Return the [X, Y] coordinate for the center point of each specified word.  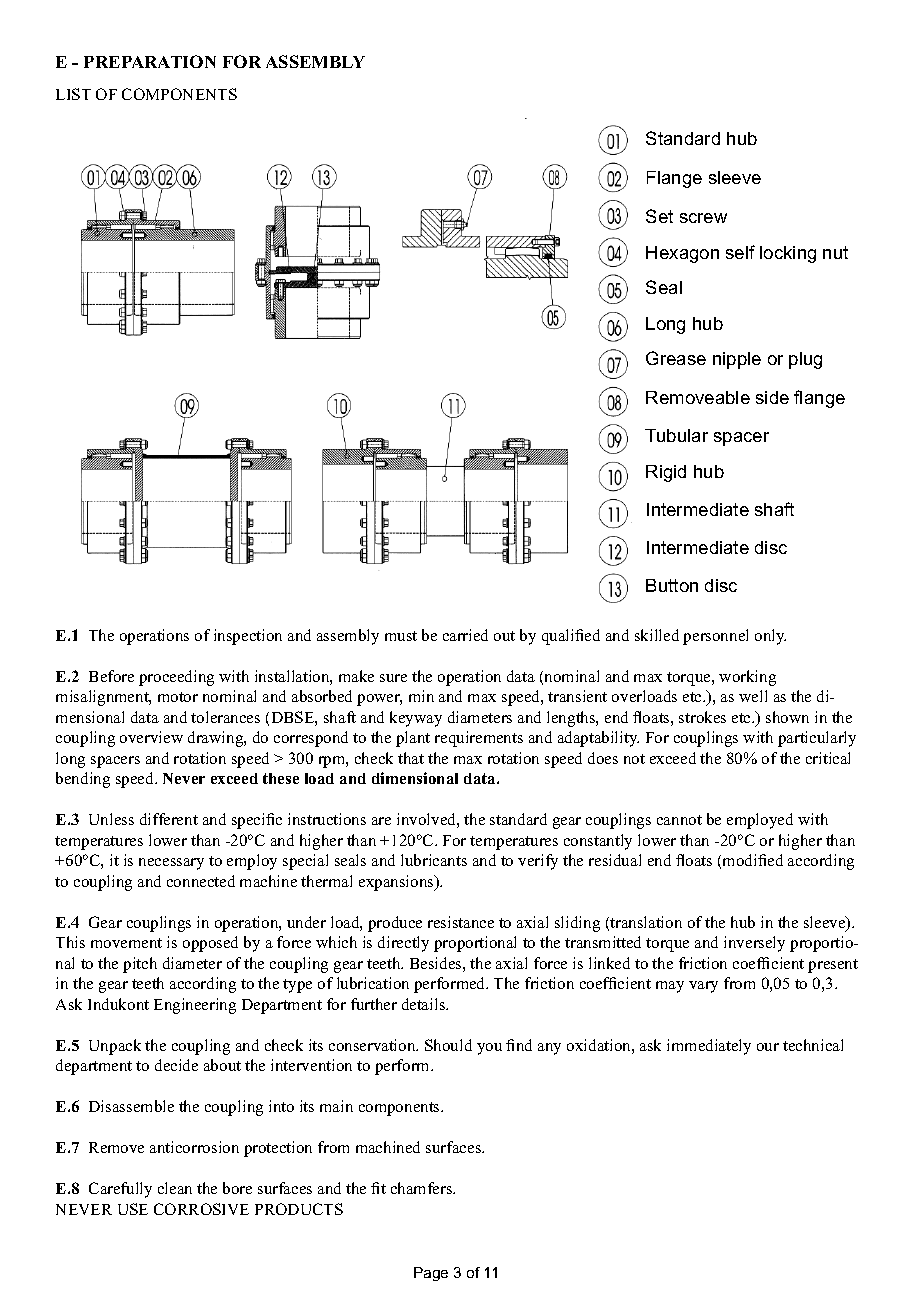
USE [133, 1209]
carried [465, 635]
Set [659, 216]
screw [703, 218]
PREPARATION [150, 61]
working [747, 678]
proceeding [176, 678]
